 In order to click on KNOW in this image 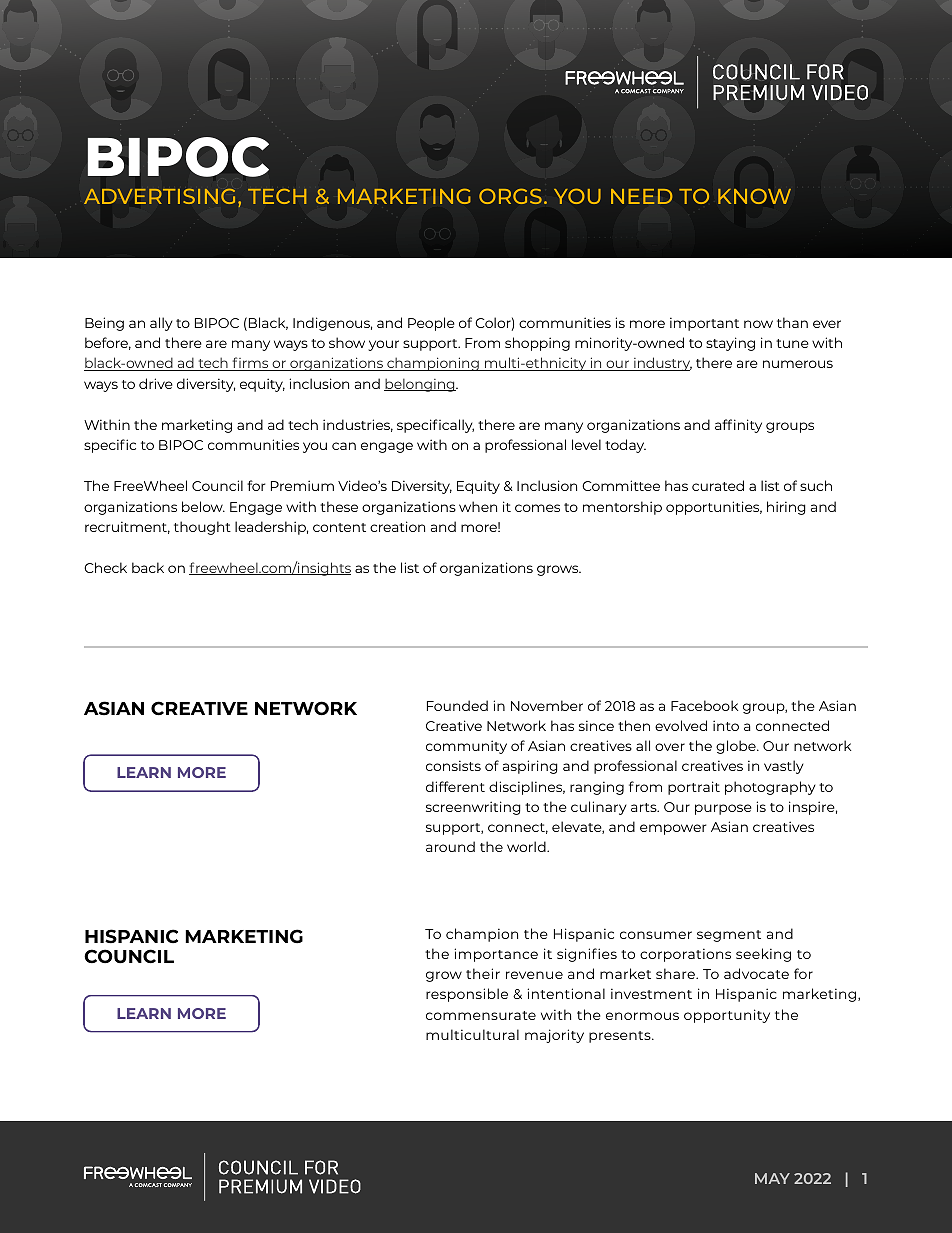, I will do `click(754, 196)`.
